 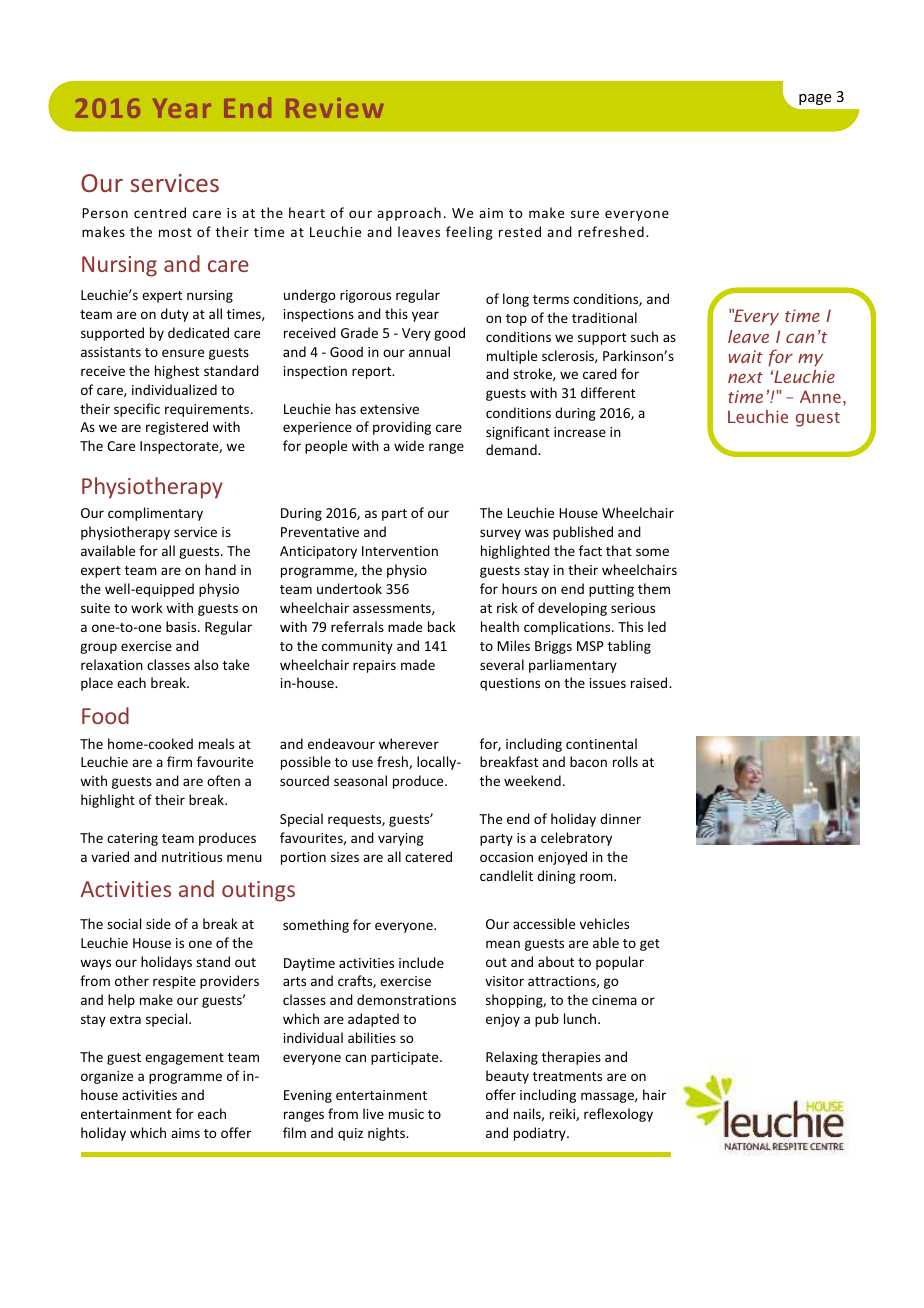 What do you see at coordinates (625, 761) in the screenshot?
I see `rolls` at bounding box center [625, 761].
